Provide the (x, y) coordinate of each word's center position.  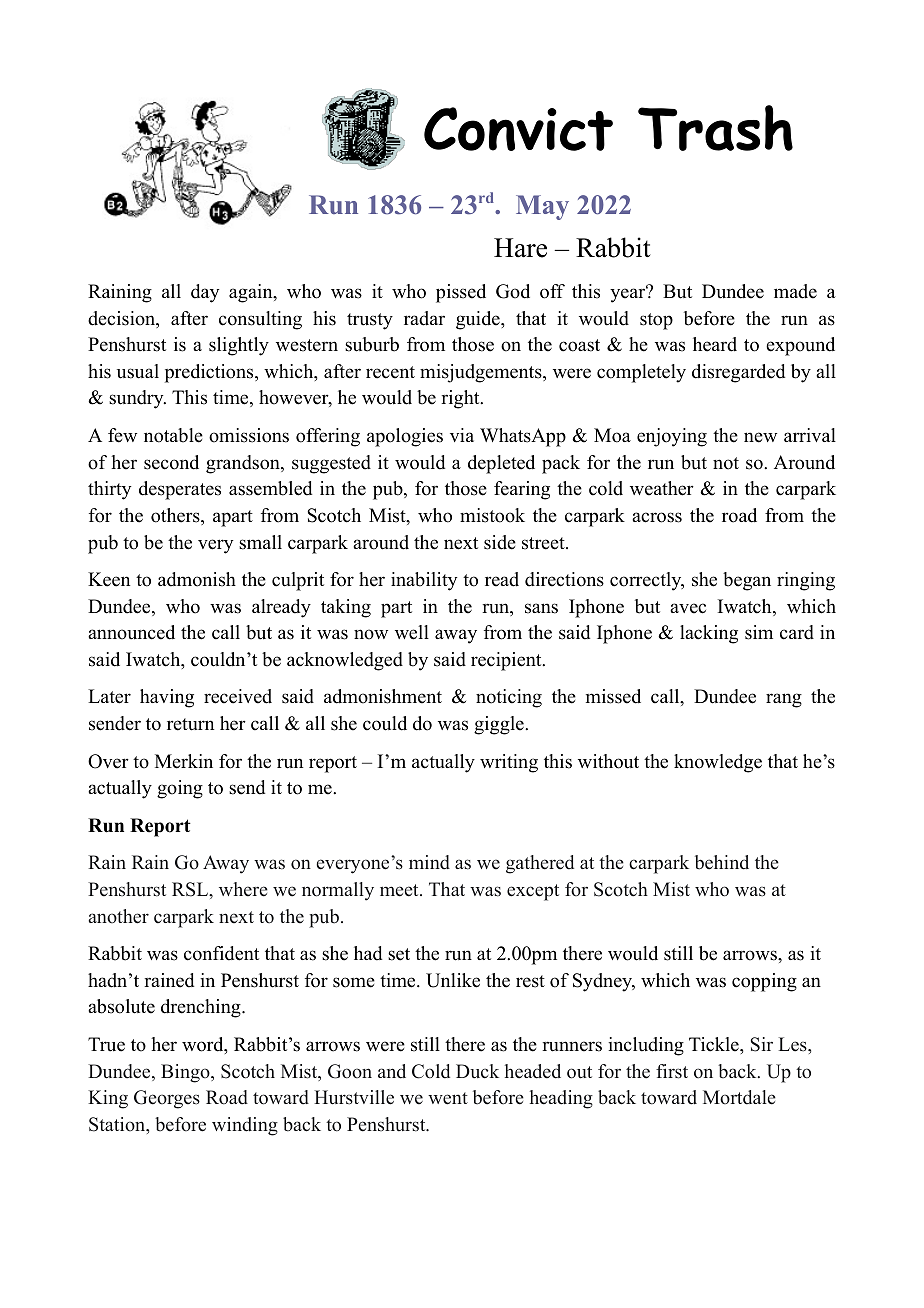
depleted (501, 464)
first (672, 1071)
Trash (715, 128)
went (448, 1098)
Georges (167, 1099)
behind (722, 862)
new (760, 437)
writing (509, 763)
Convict (518, 129)
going (180, 789)
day (205, 293)
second (171, 462)
